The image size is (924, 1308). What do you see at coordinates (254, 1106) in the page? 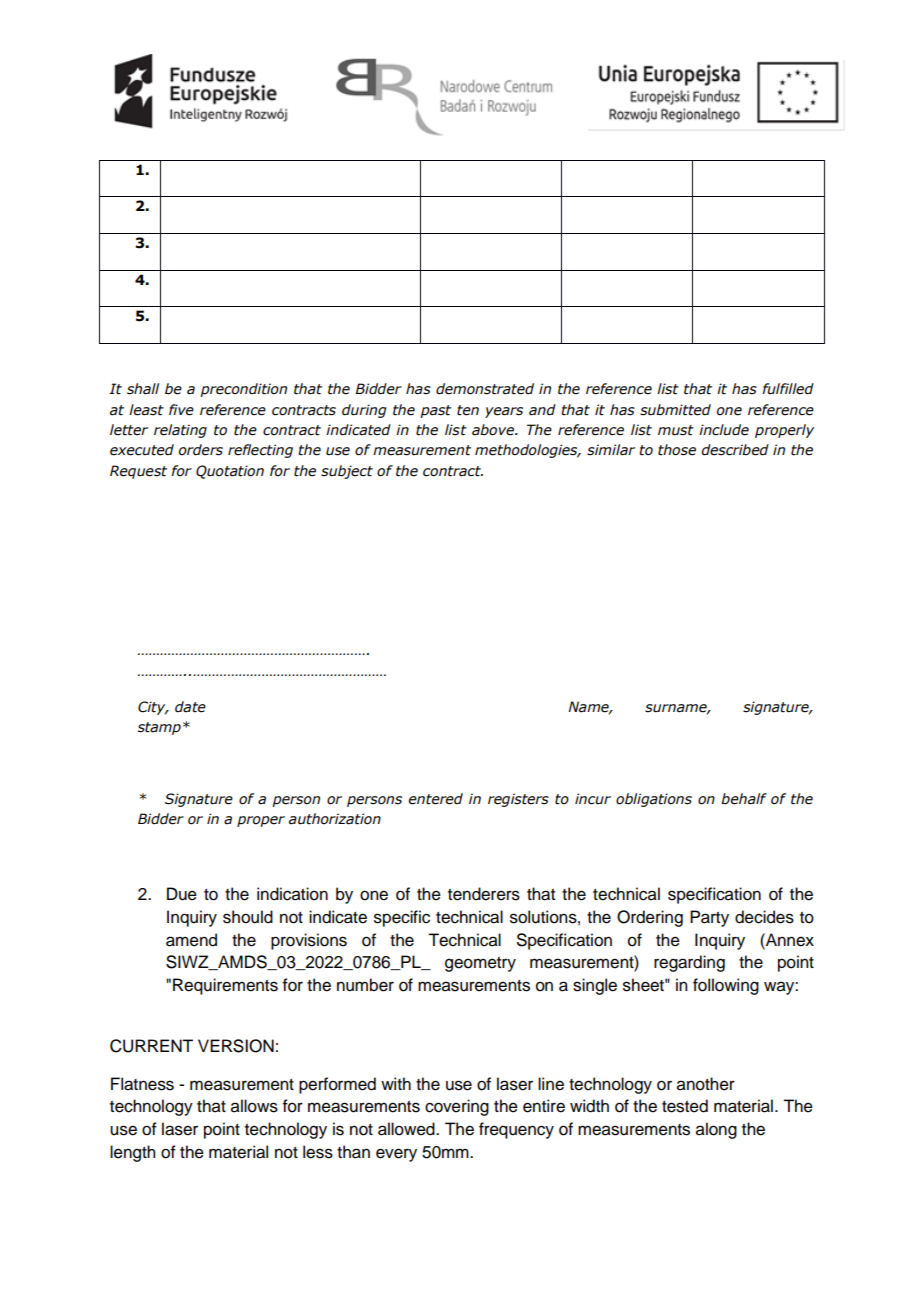
I see `allows` at bounding box center [254, 1106].
